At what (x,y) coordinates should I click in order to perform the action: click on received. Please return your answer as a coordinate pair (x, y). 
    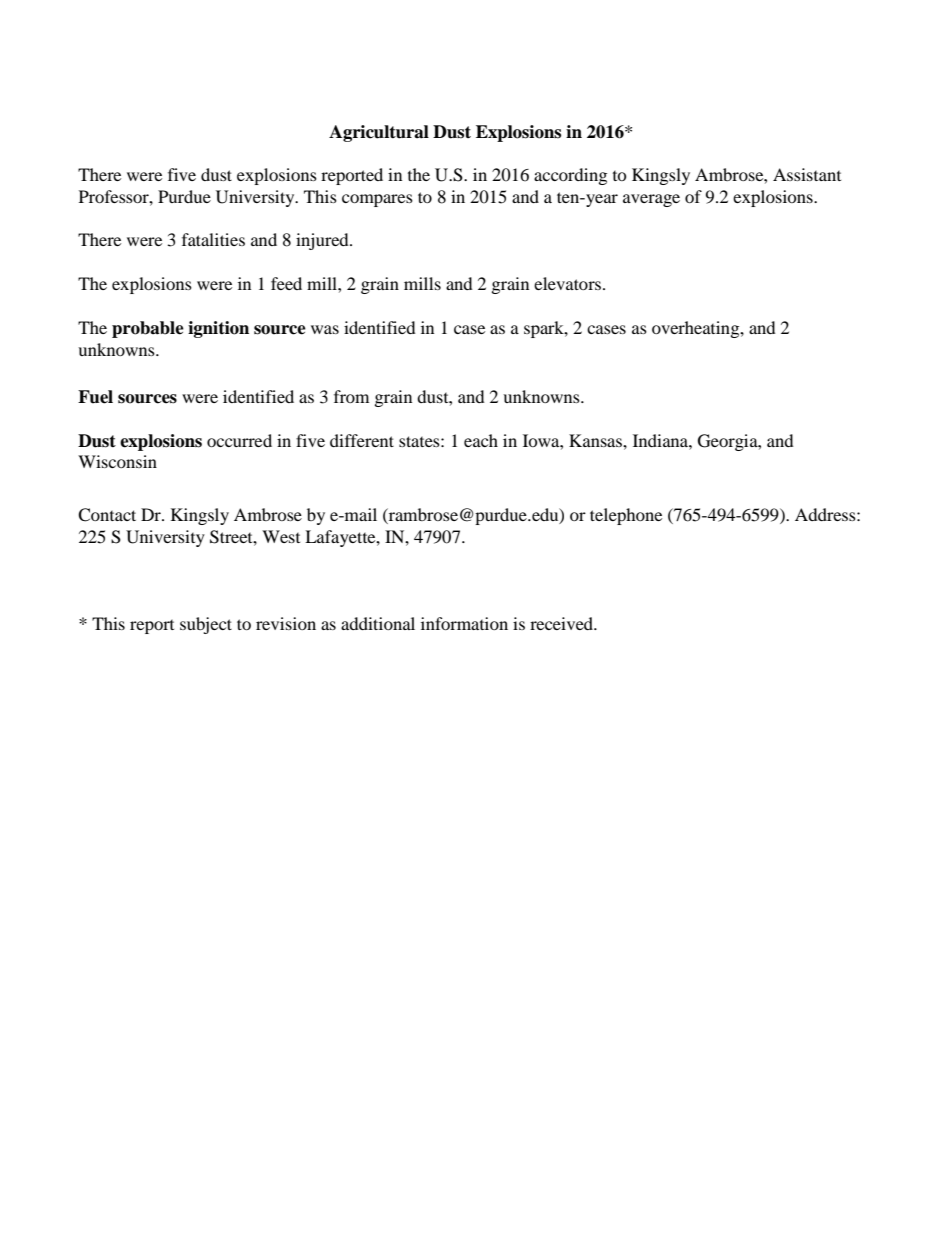
    Looking at the image, I should click on (563, 623).
